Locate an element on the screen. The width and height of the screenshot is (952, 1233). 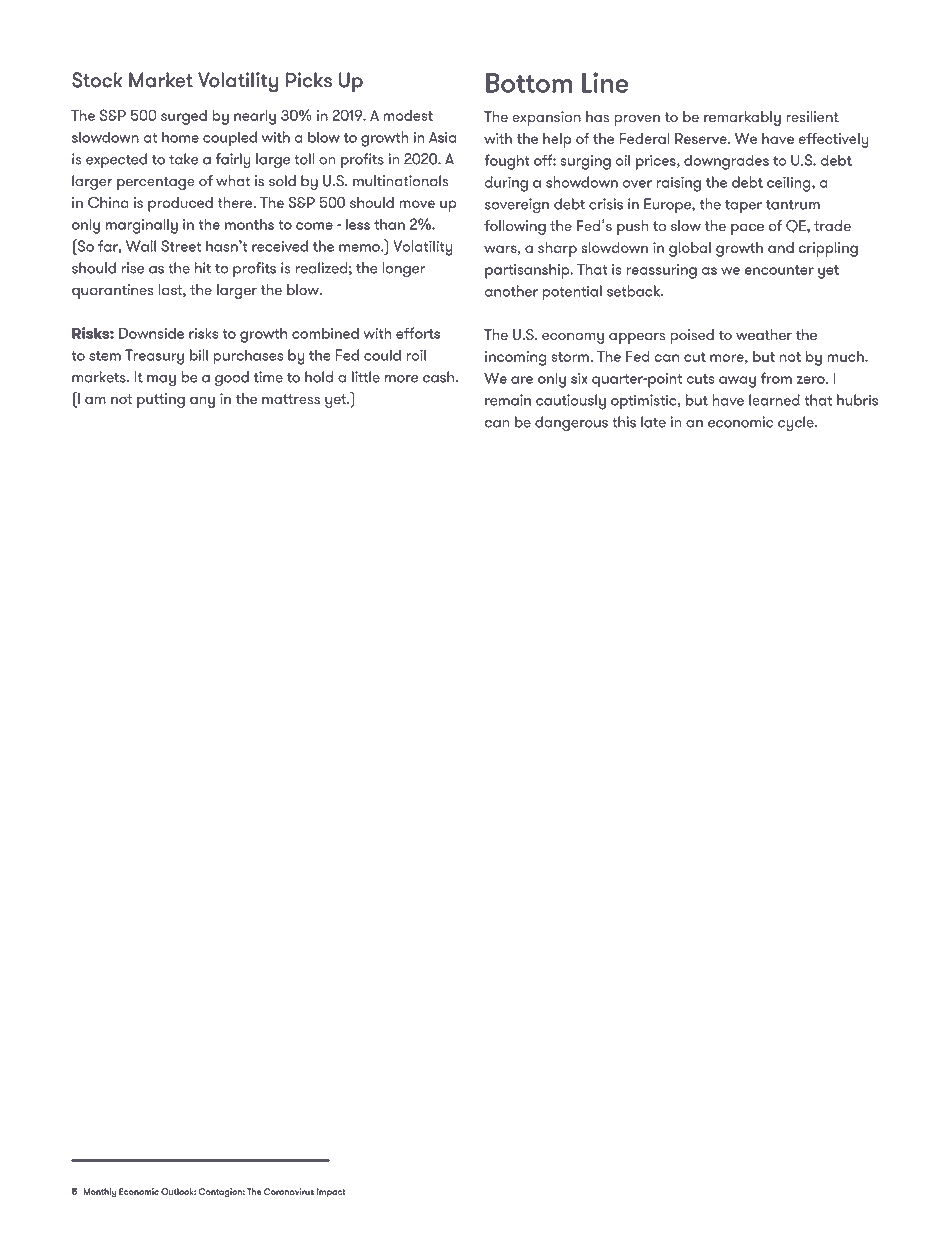
any is located at coordinates (202, 402).
